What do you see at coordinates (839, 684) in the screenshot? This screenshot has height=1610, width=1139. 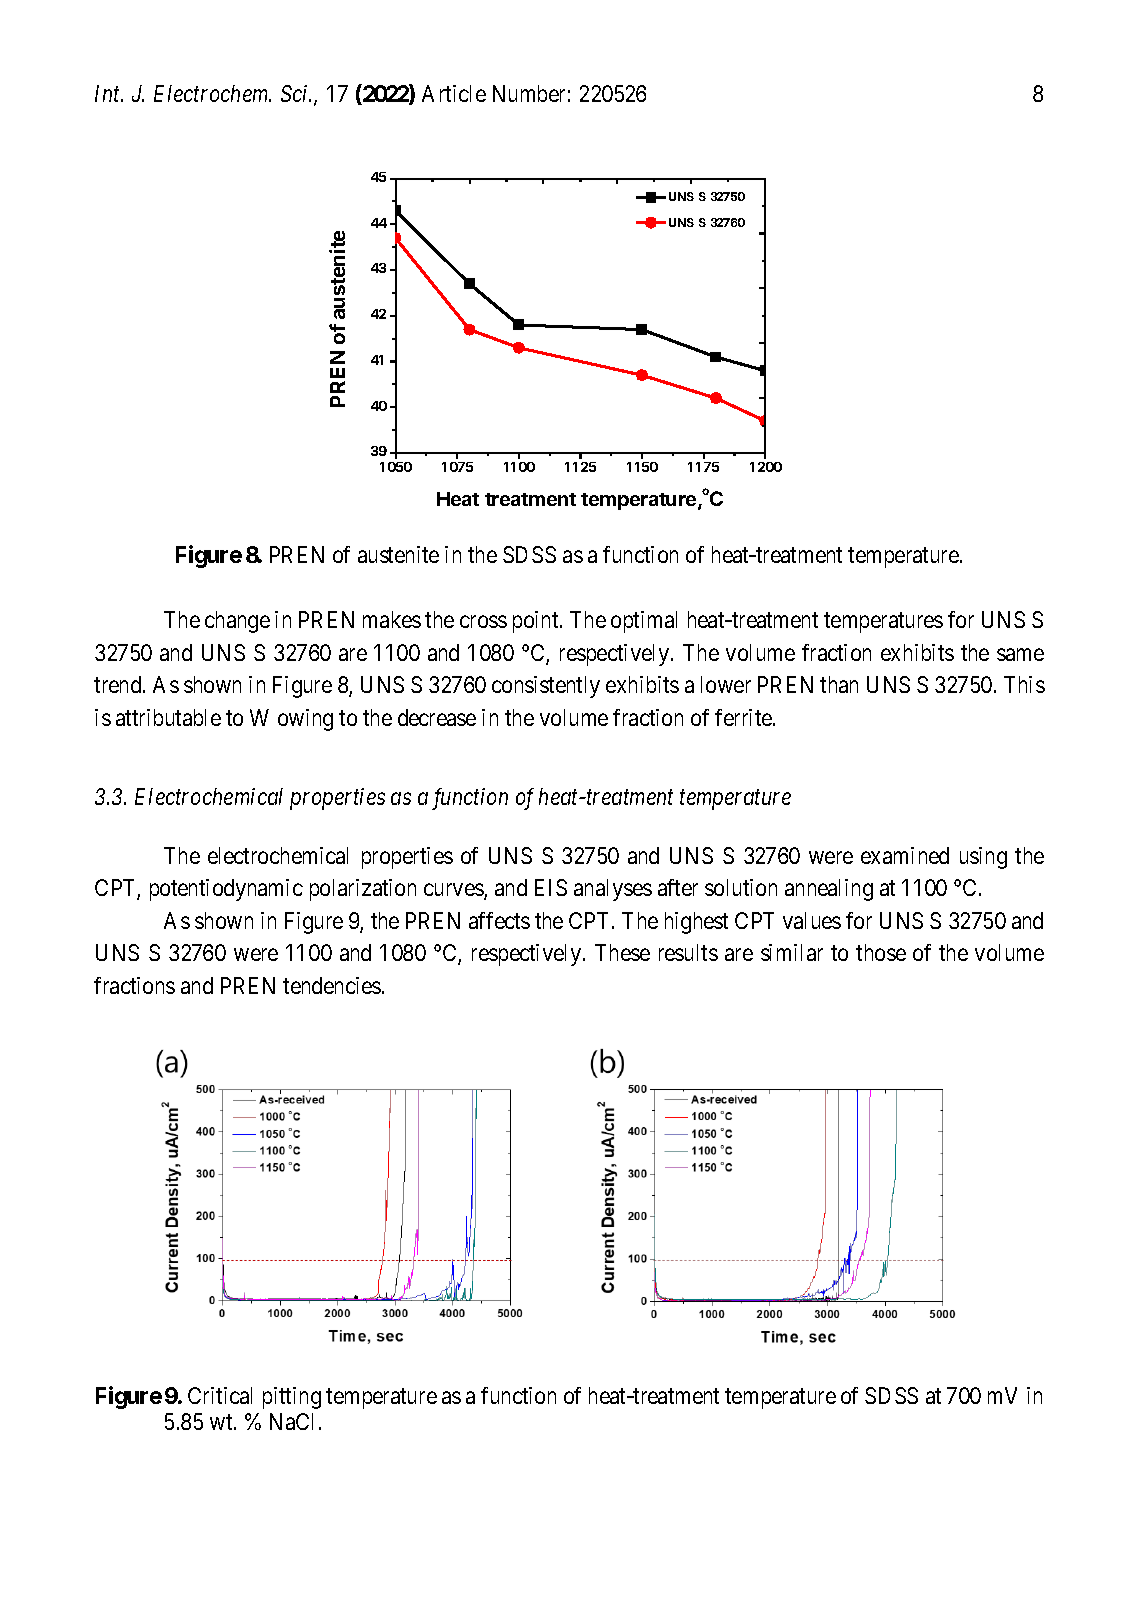 I see `than` at bounding box center [839, 684].
